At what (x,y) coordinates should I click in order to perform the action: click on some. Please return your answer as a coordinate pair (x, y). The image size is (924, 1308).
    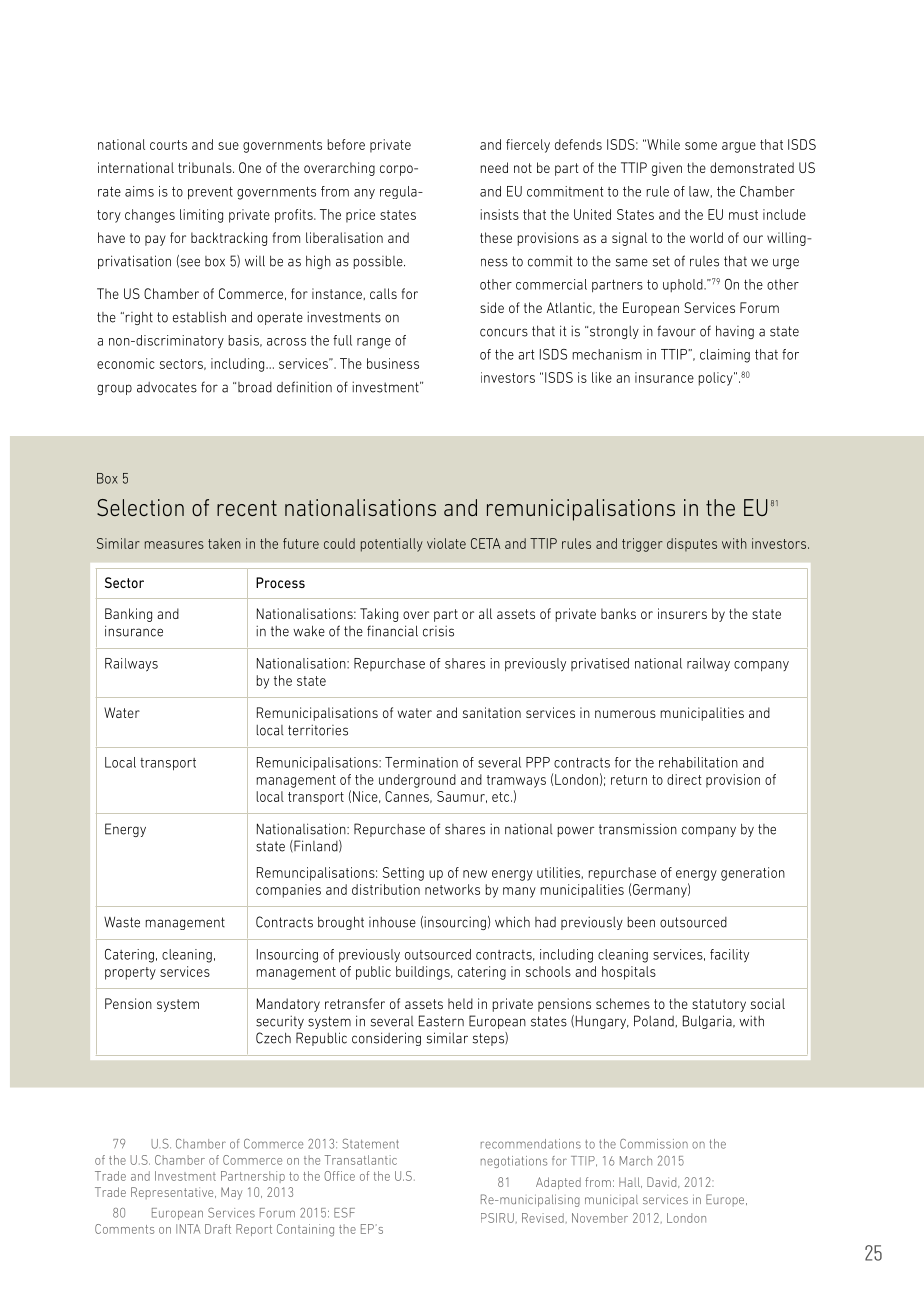
    Looking at the image, I should click on (701, 146).
